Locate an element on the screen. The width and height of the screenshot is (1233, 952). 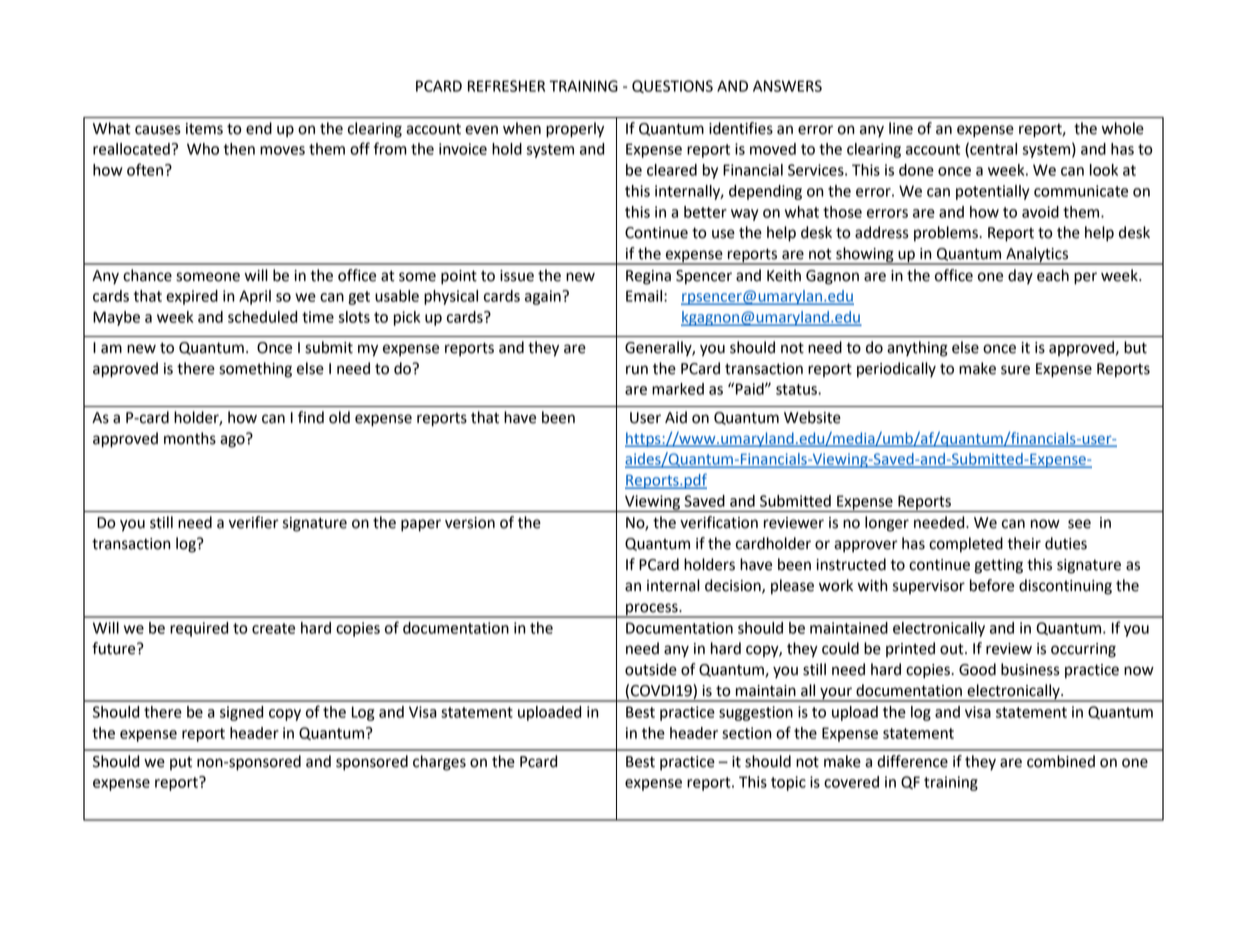
items is located at coordinates (204, 129).
